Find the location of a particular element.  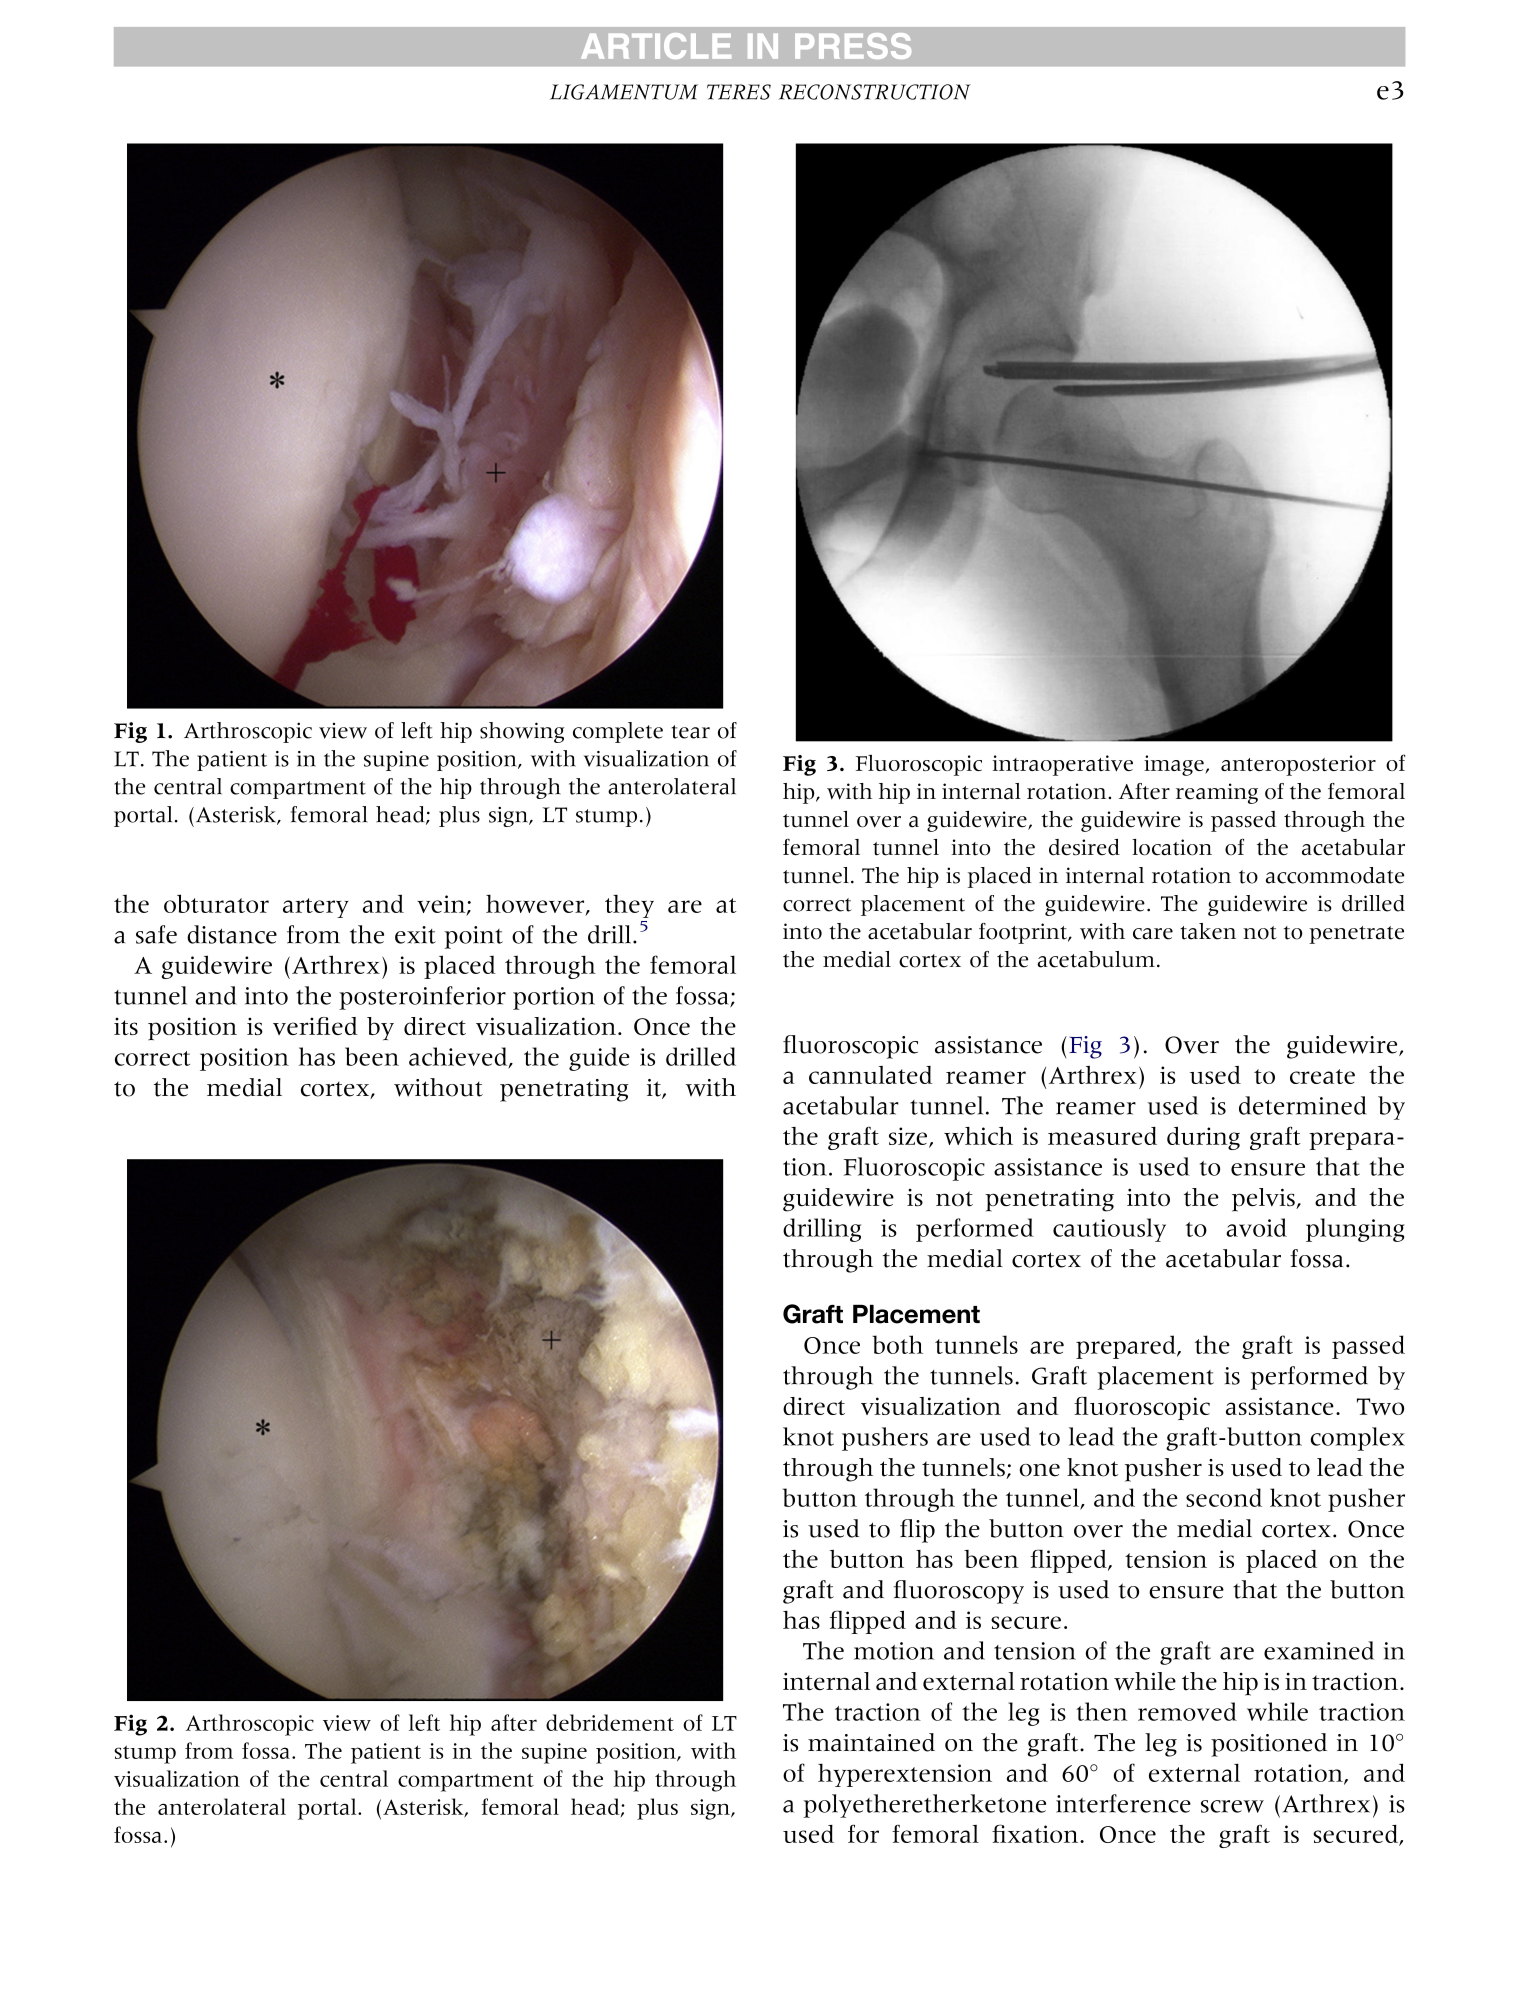

complete is located at coordinates (618, 732).
